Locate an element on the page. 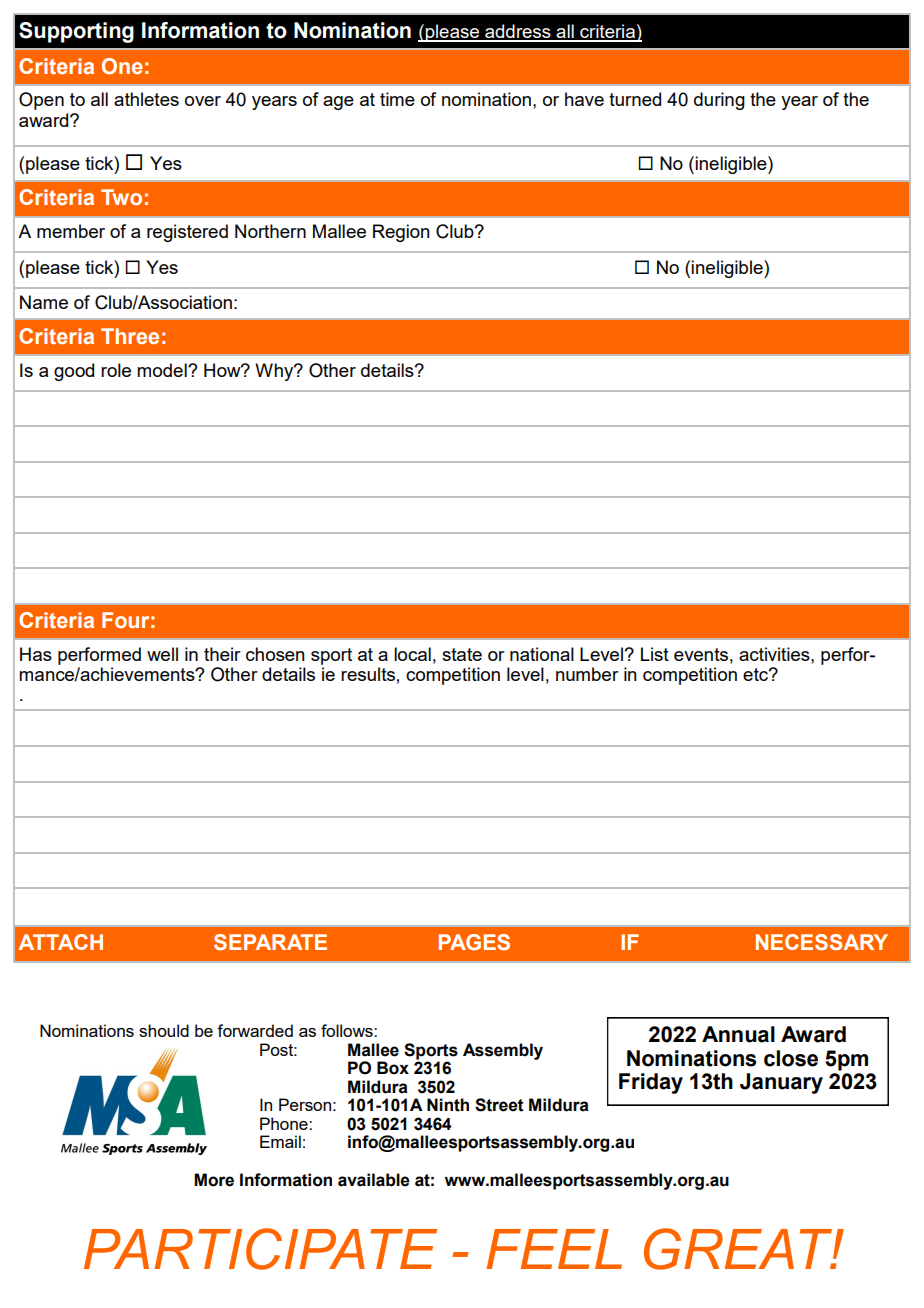 The image size is (924, 1308). activities is located at coordinates (775, 654).
